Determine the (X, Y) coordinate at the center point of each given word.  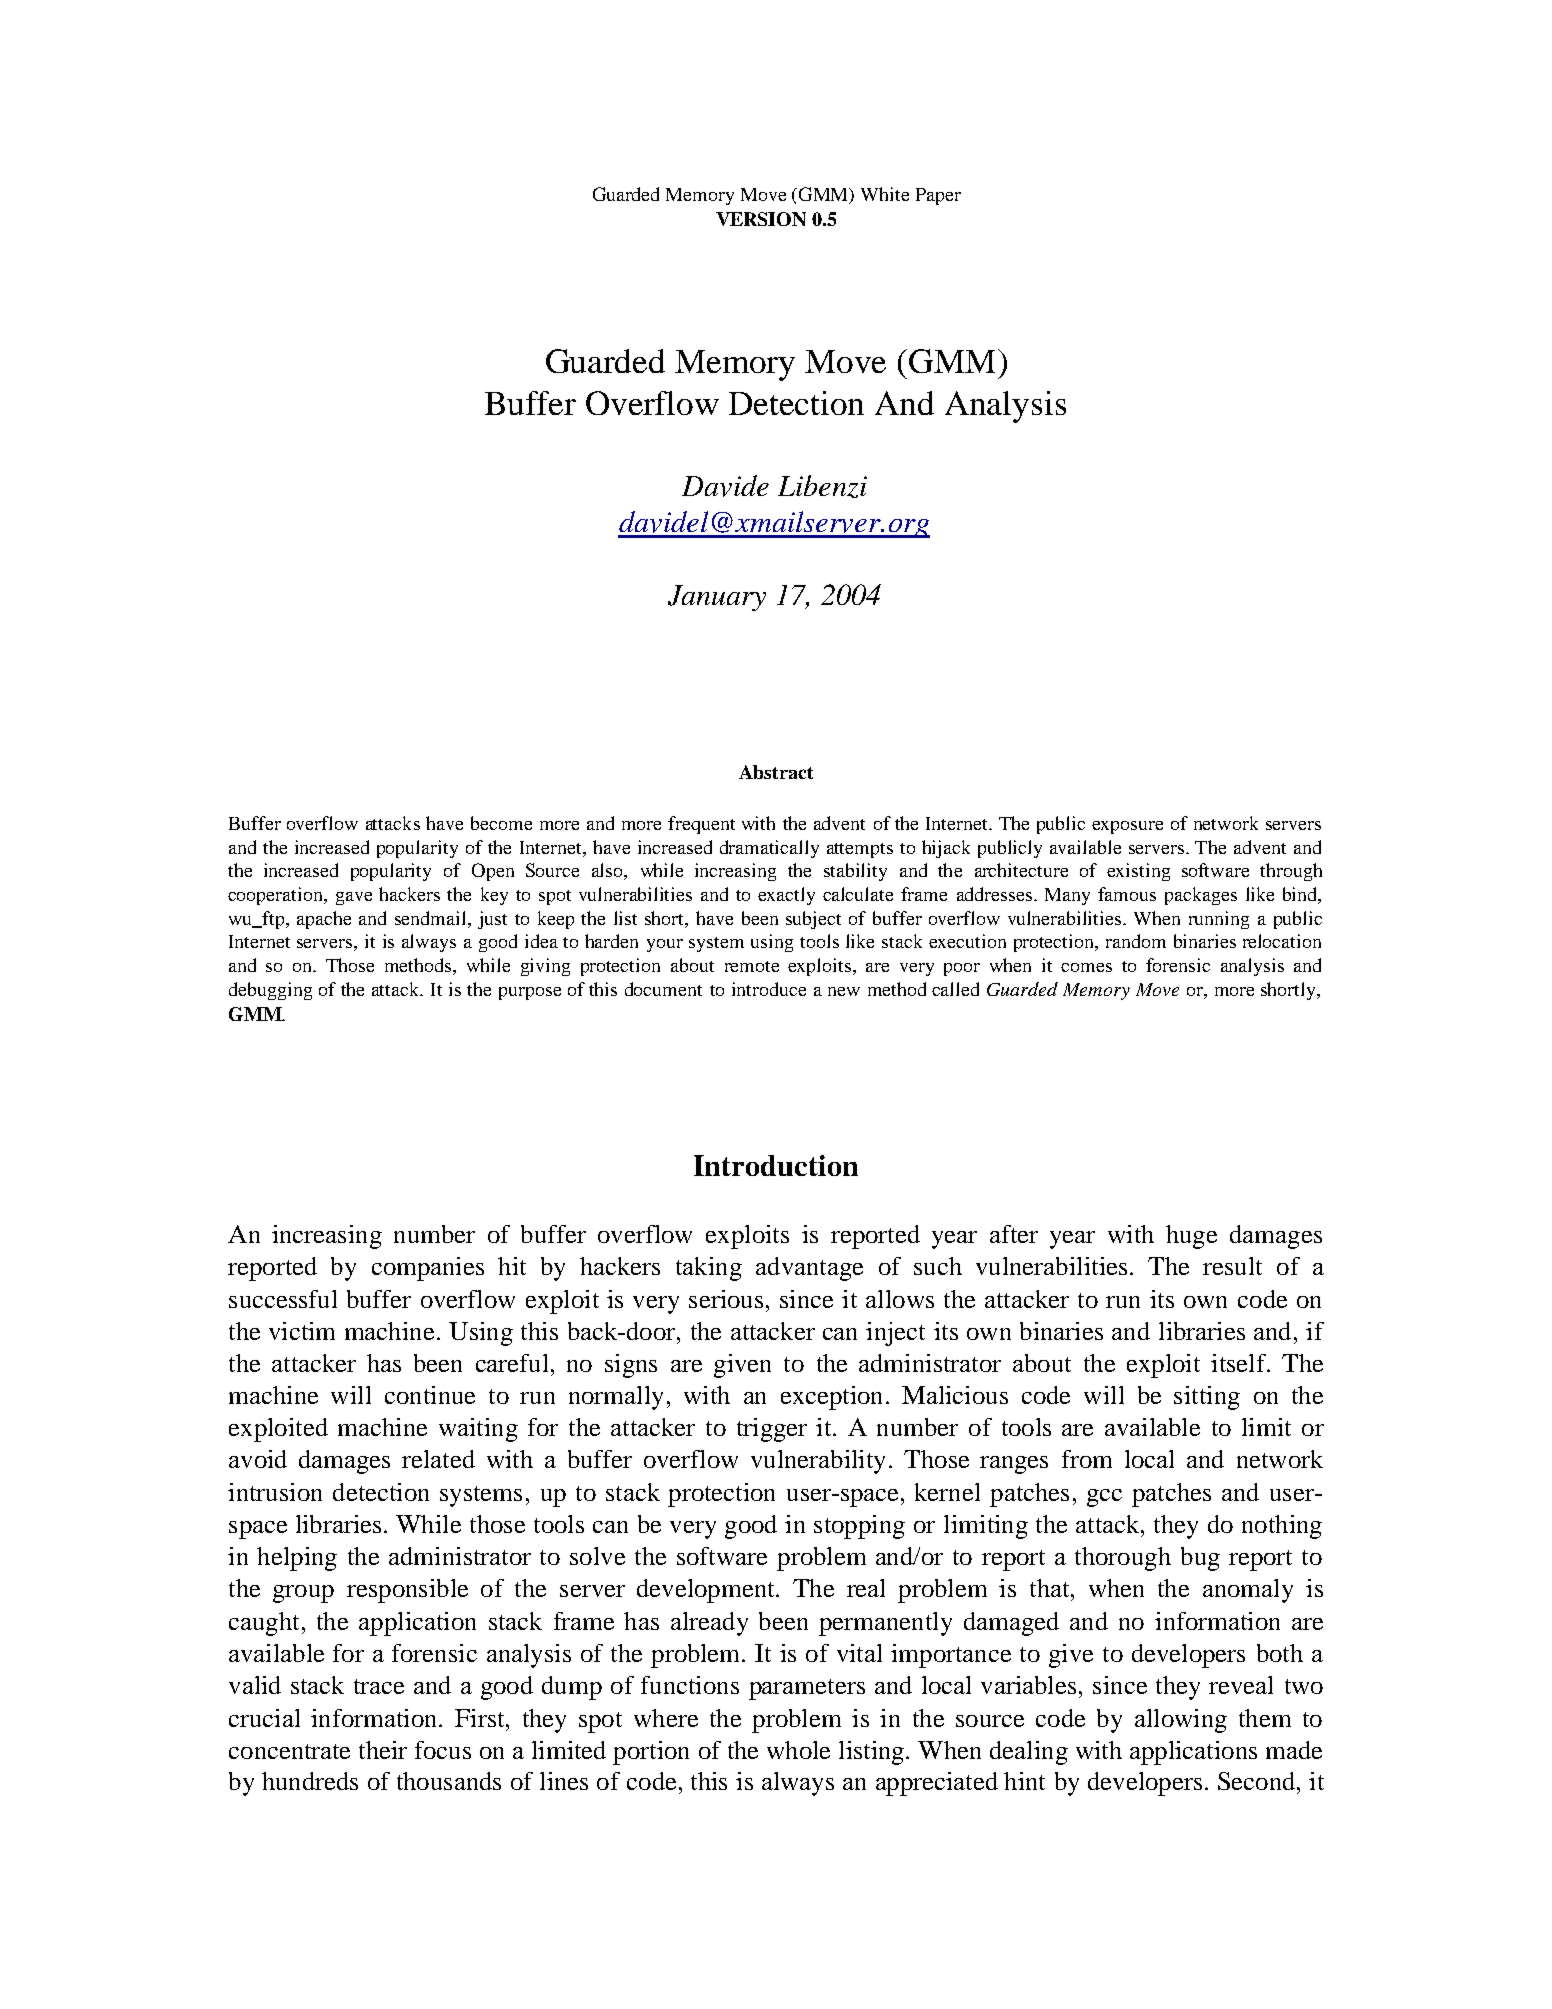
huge (1191, 1237)
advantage (809, 1269)
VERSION (761, 219)
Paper (938, 196)
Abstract (776, 772)
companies (428, 1269)
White (885, 194)
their (383, 1750)
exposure (1127, 827)
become (501, 823)
